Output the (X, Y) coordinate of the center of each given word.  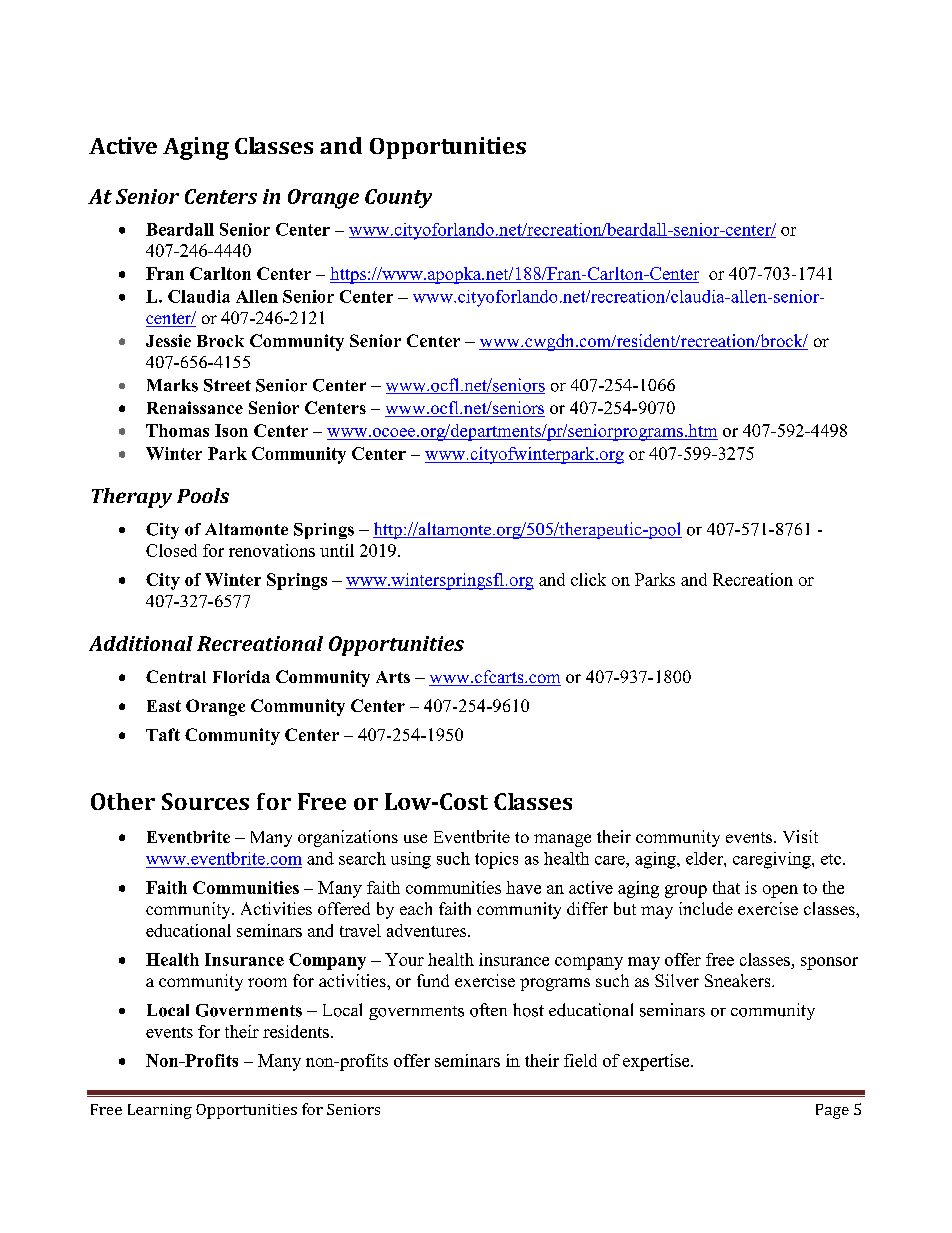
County (398, 198)
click (588, 579)
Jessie (168, 340)
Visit (800, 836)
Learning (160, 1111)
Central (176, 676)
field (580, 1060)
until (337, 550)
